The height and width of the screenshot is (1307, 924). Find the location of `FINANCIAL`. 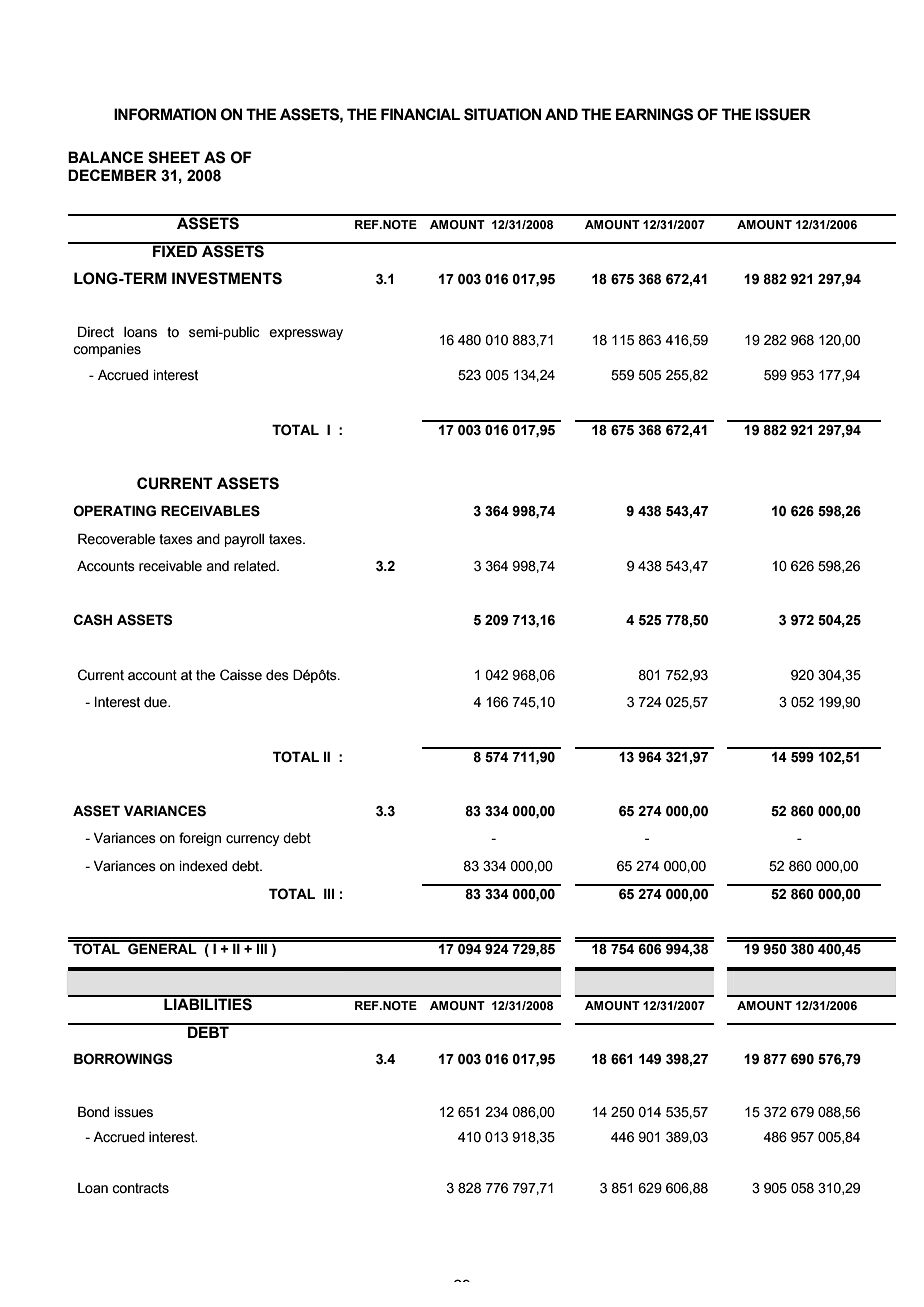

FINANCIAL is located at coordinates (420, 114).
